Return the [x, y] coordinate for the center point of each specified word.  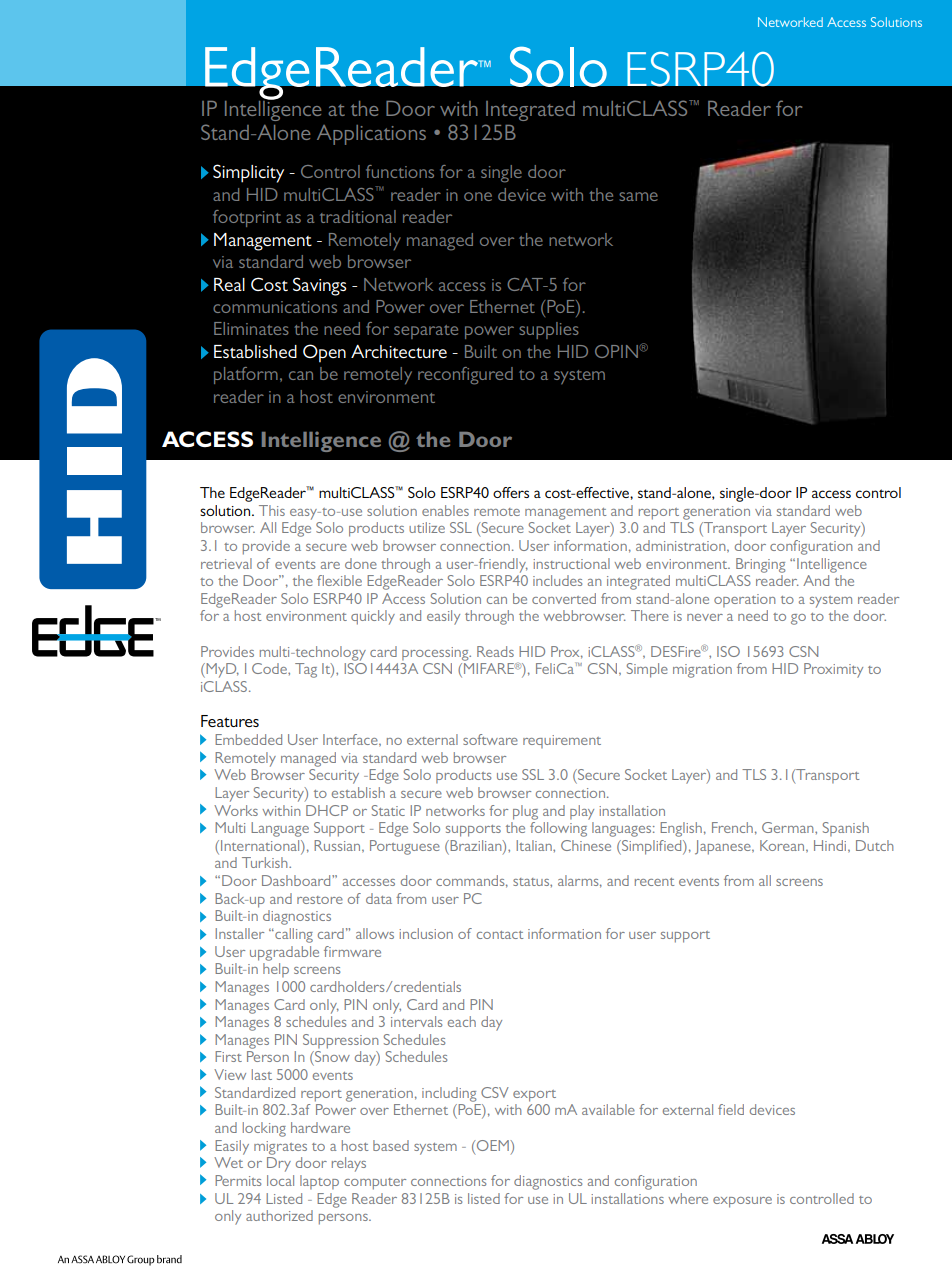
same [638, 196]
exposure [742, 1202]
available [608, 1109]
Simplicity [248, 173]
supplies [549, 330]
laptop [319, 1182]
